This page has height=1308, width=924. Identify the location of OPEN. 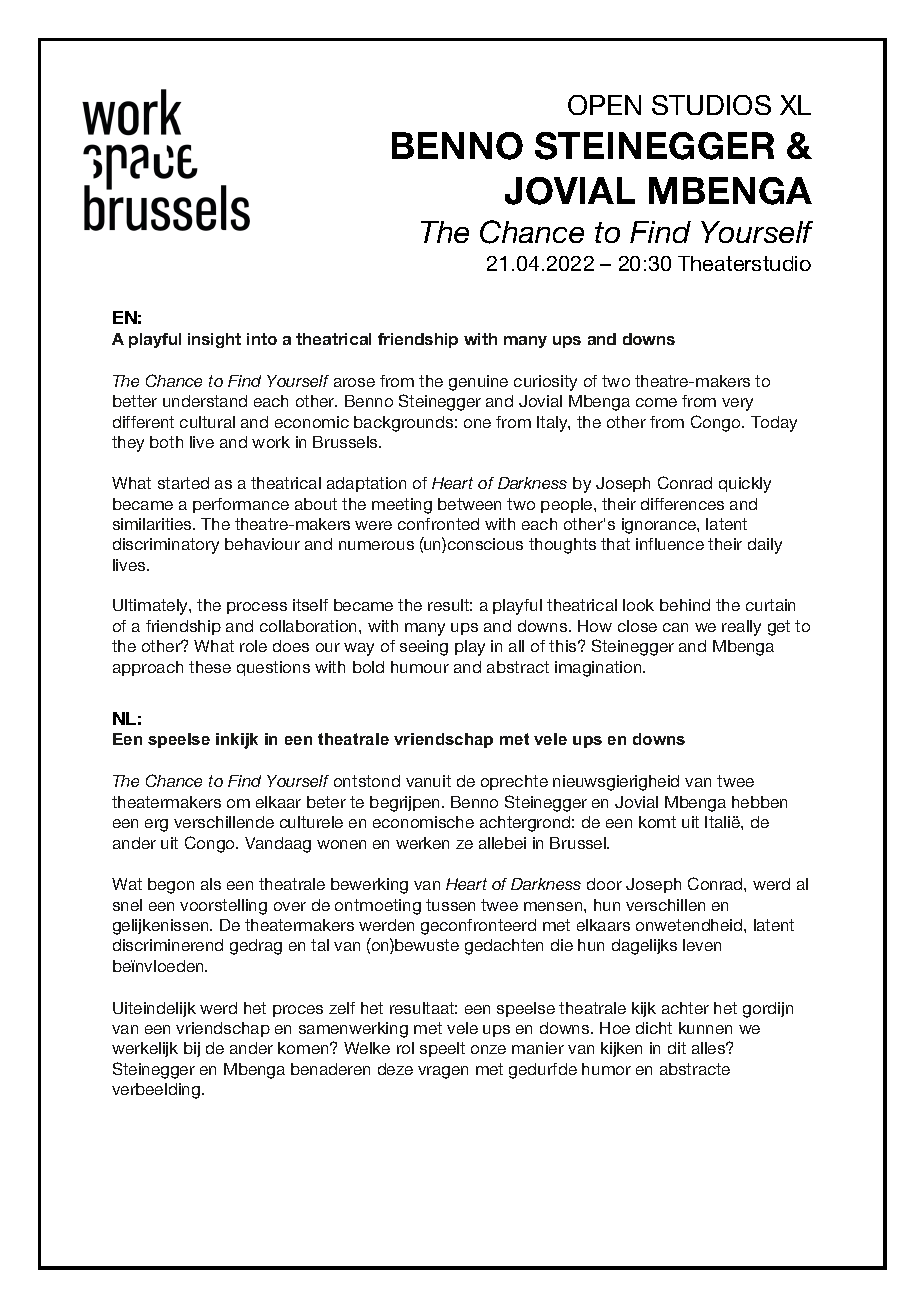
(604, 105).
